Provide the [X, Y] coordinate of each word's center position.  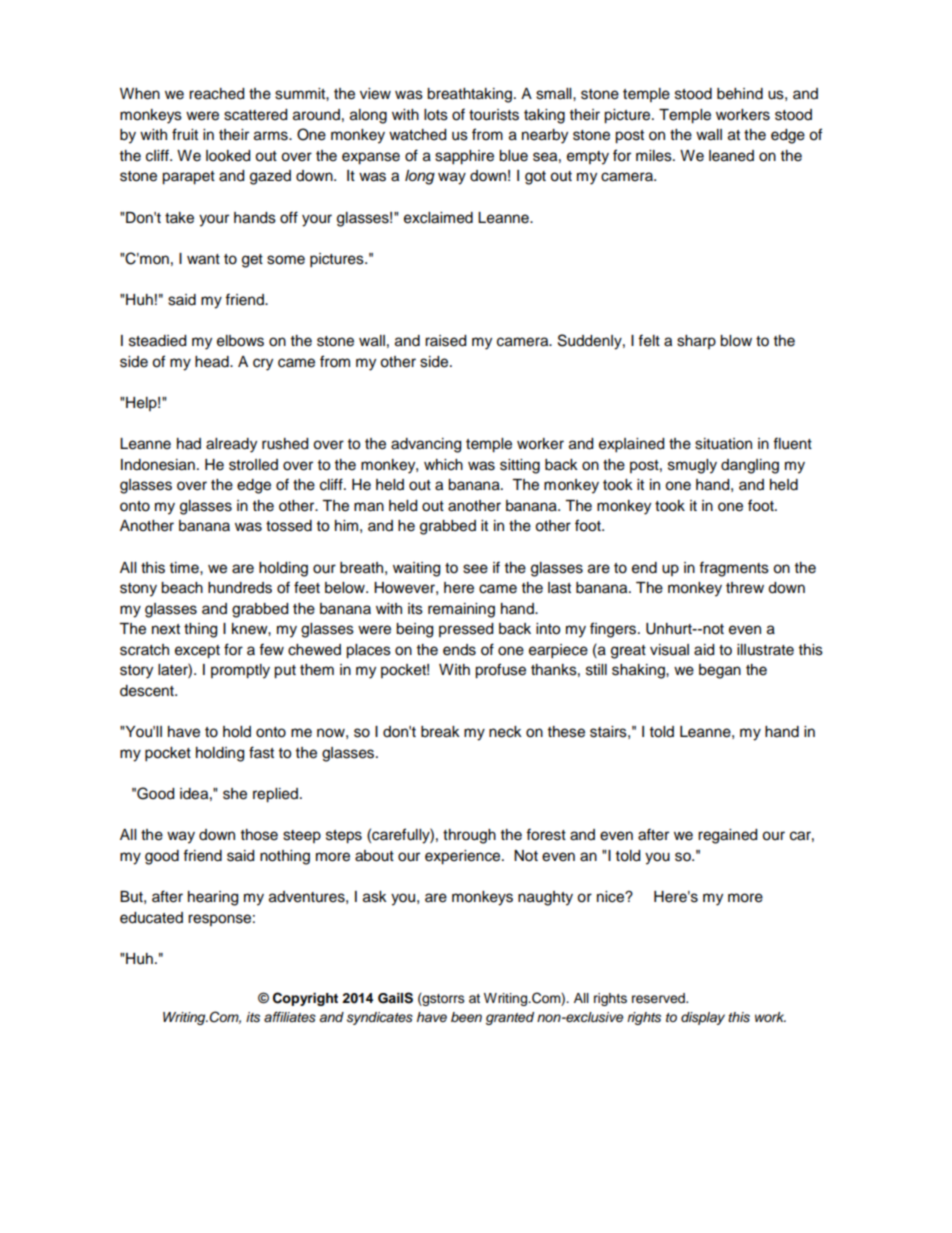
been [466, 1017]
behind [740, 94]
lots [436, 115]
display [703, 1018]
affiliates [290, 1017]
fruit [185, 134]
